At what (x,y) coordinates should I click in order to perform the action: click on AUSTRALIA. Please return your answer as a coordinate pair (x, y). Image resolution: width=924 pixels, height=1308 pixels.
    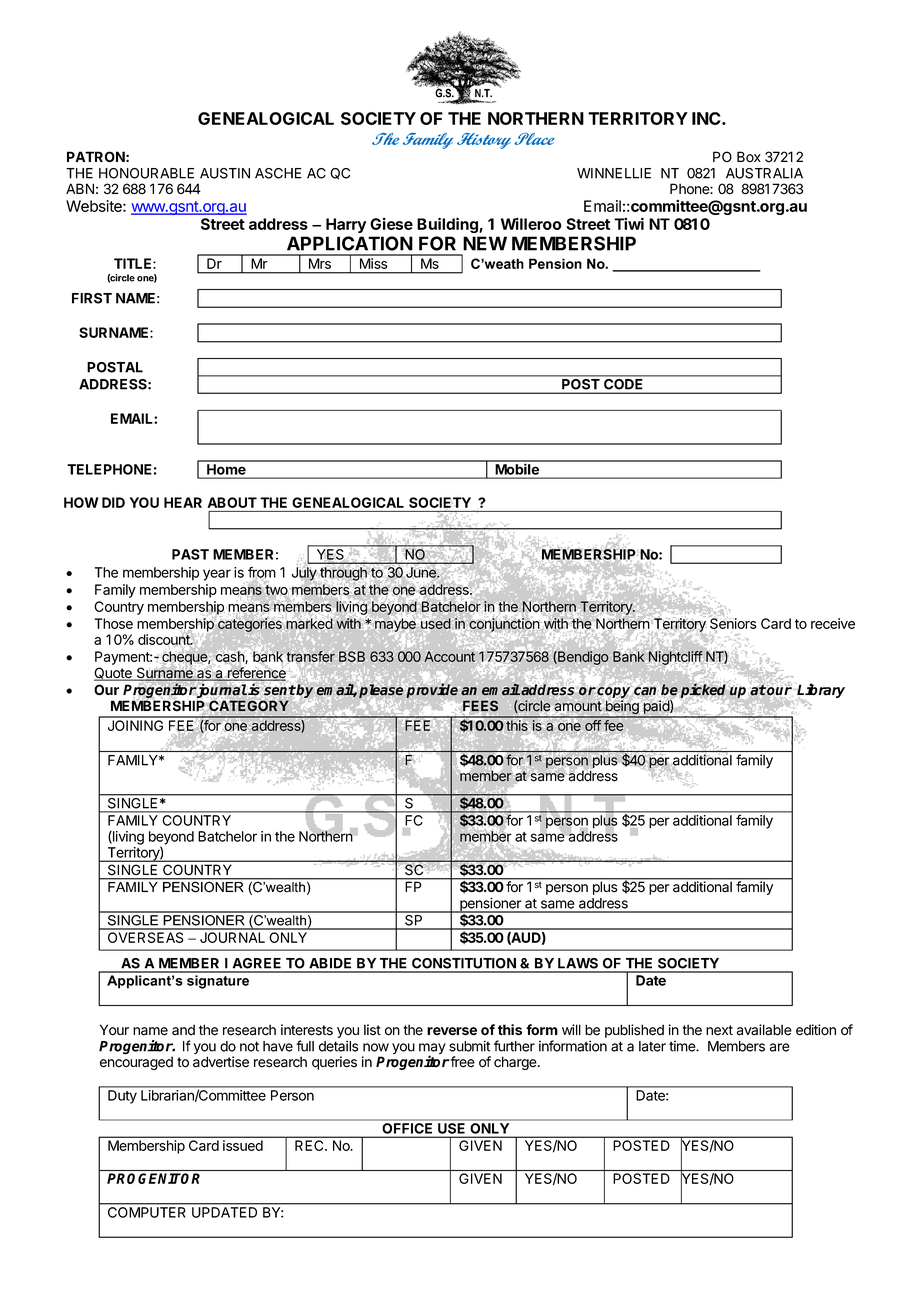
    Looking at the image, I should click on (764, 173).
